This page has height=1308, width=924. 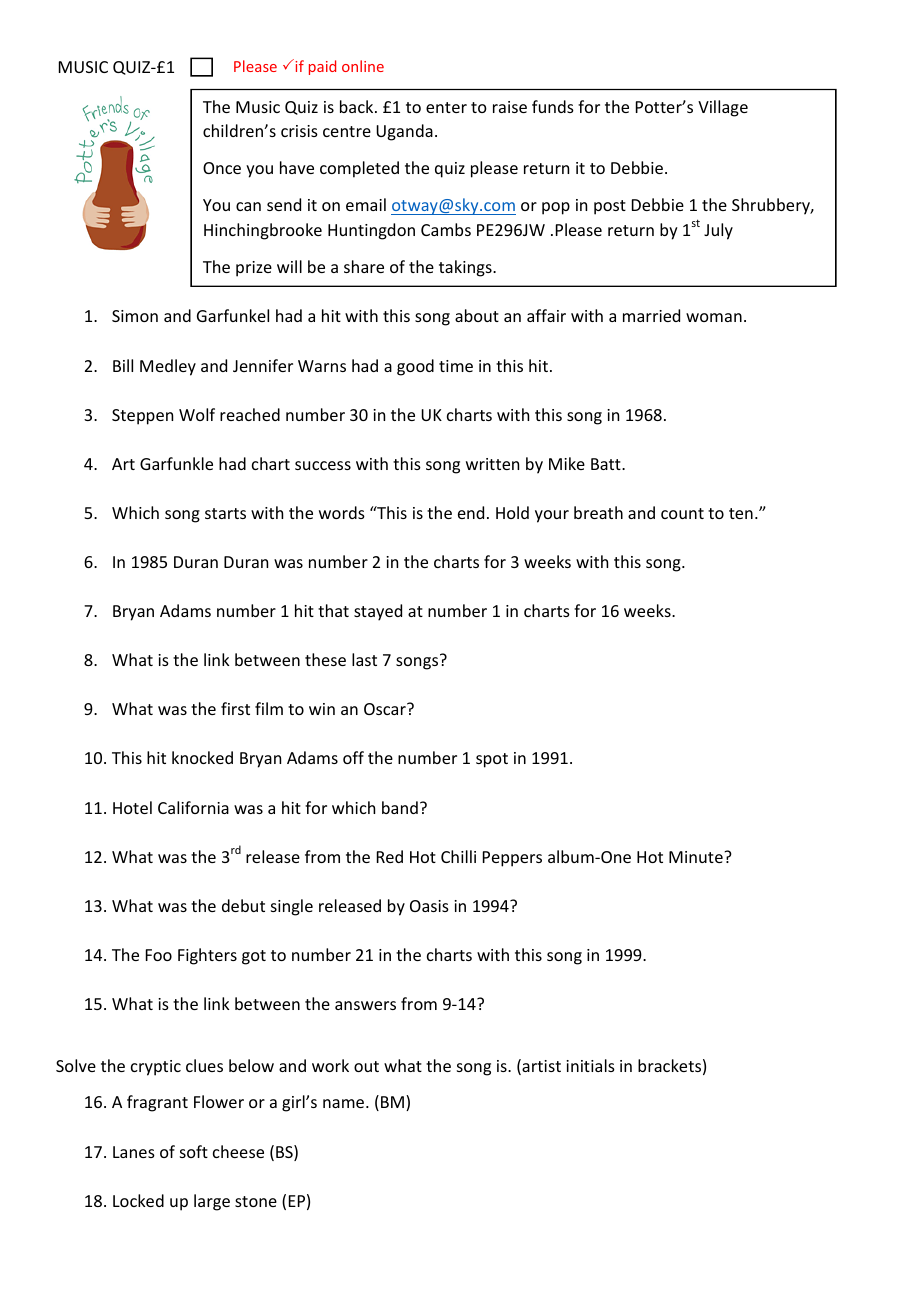 I want to click on name, so click(x=345, y=1103).
